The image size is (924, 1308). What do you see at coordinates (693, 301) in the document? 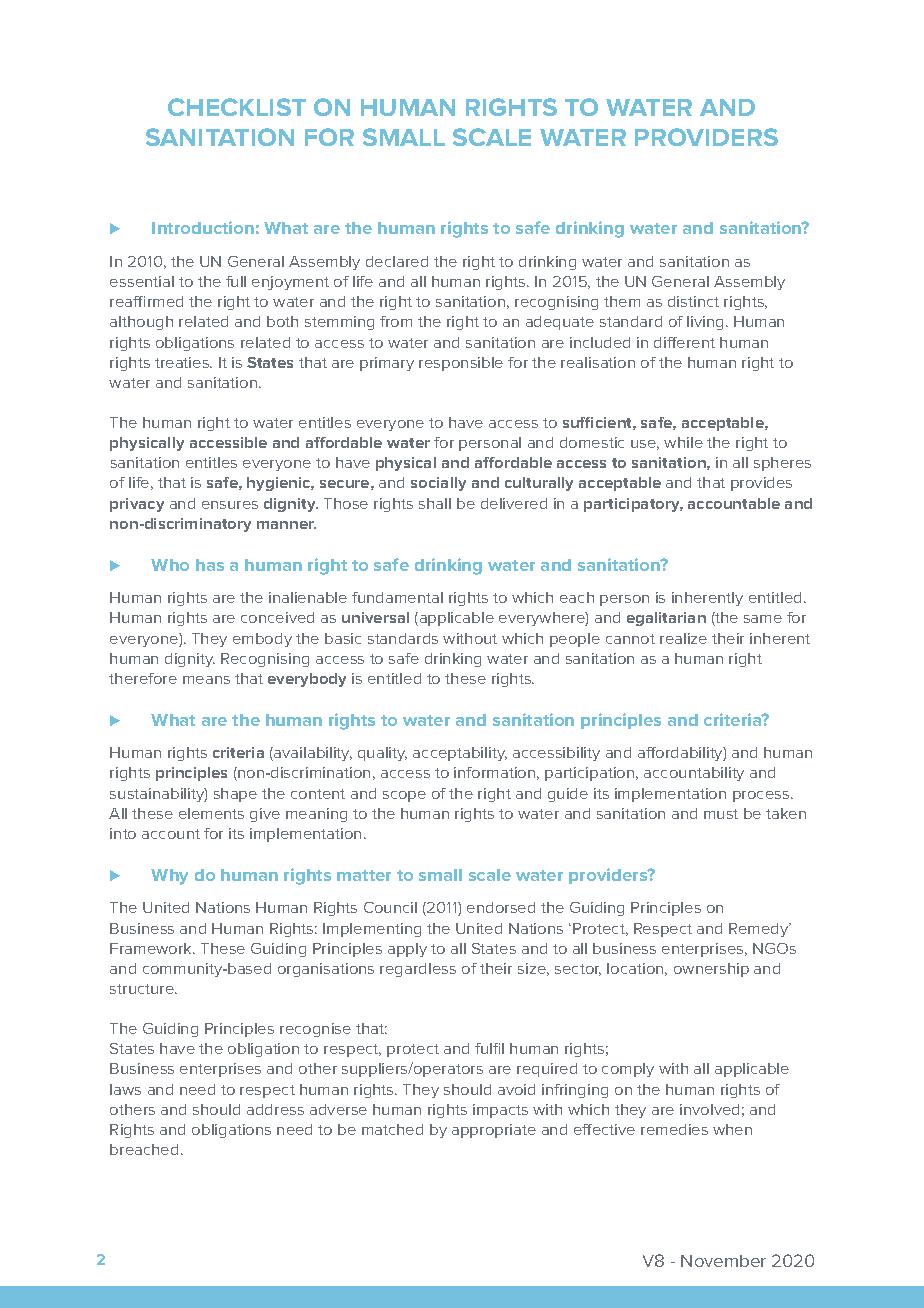
I see `distinct` at bounding box center [693, 301].
